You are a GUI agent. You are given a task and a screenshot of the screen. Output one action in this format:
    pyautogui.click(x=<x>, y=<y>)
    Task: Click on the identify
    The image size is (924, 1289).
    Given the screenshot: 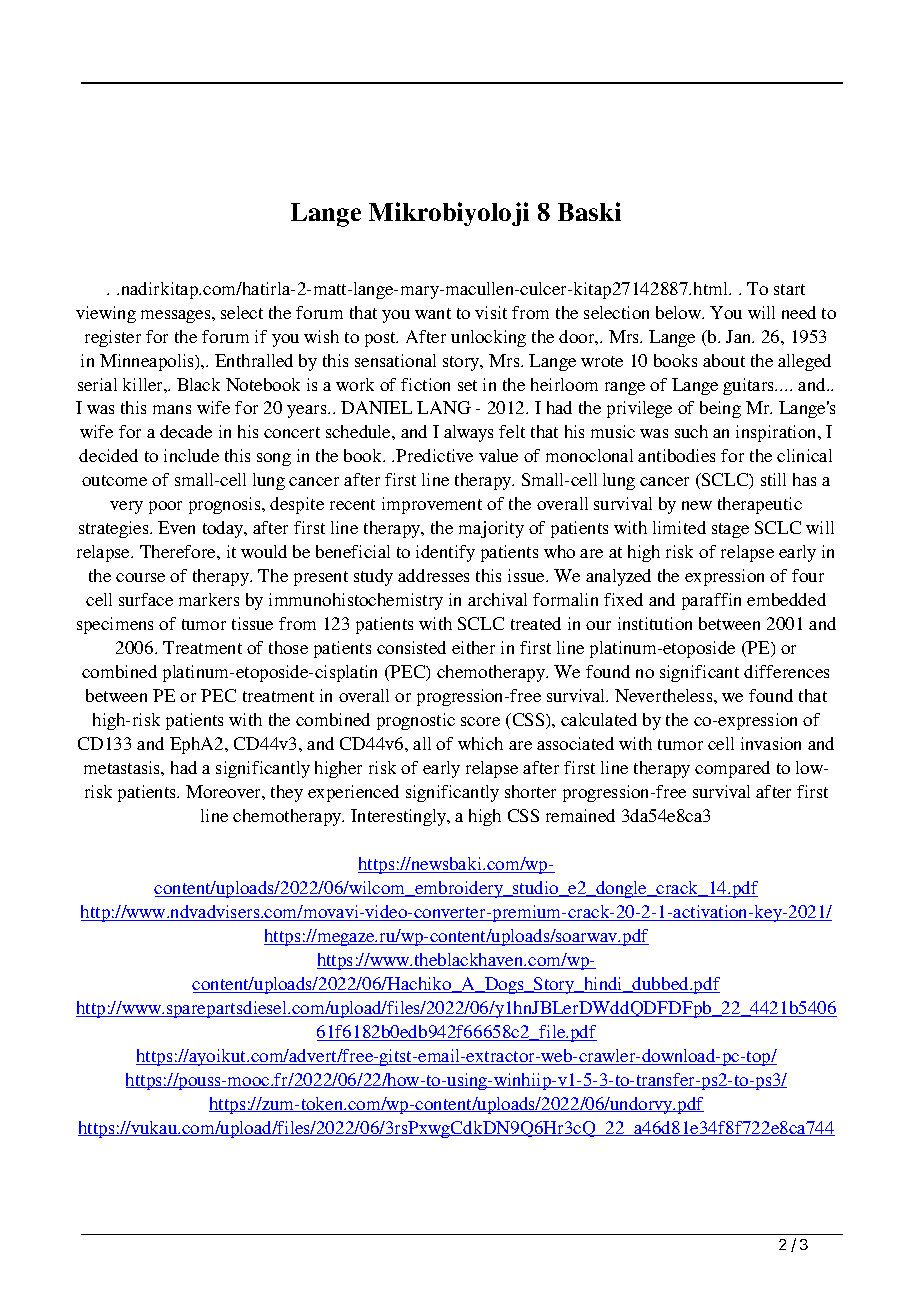 What is the action you would take?
    pyautogui.click(x=445, y=553)
